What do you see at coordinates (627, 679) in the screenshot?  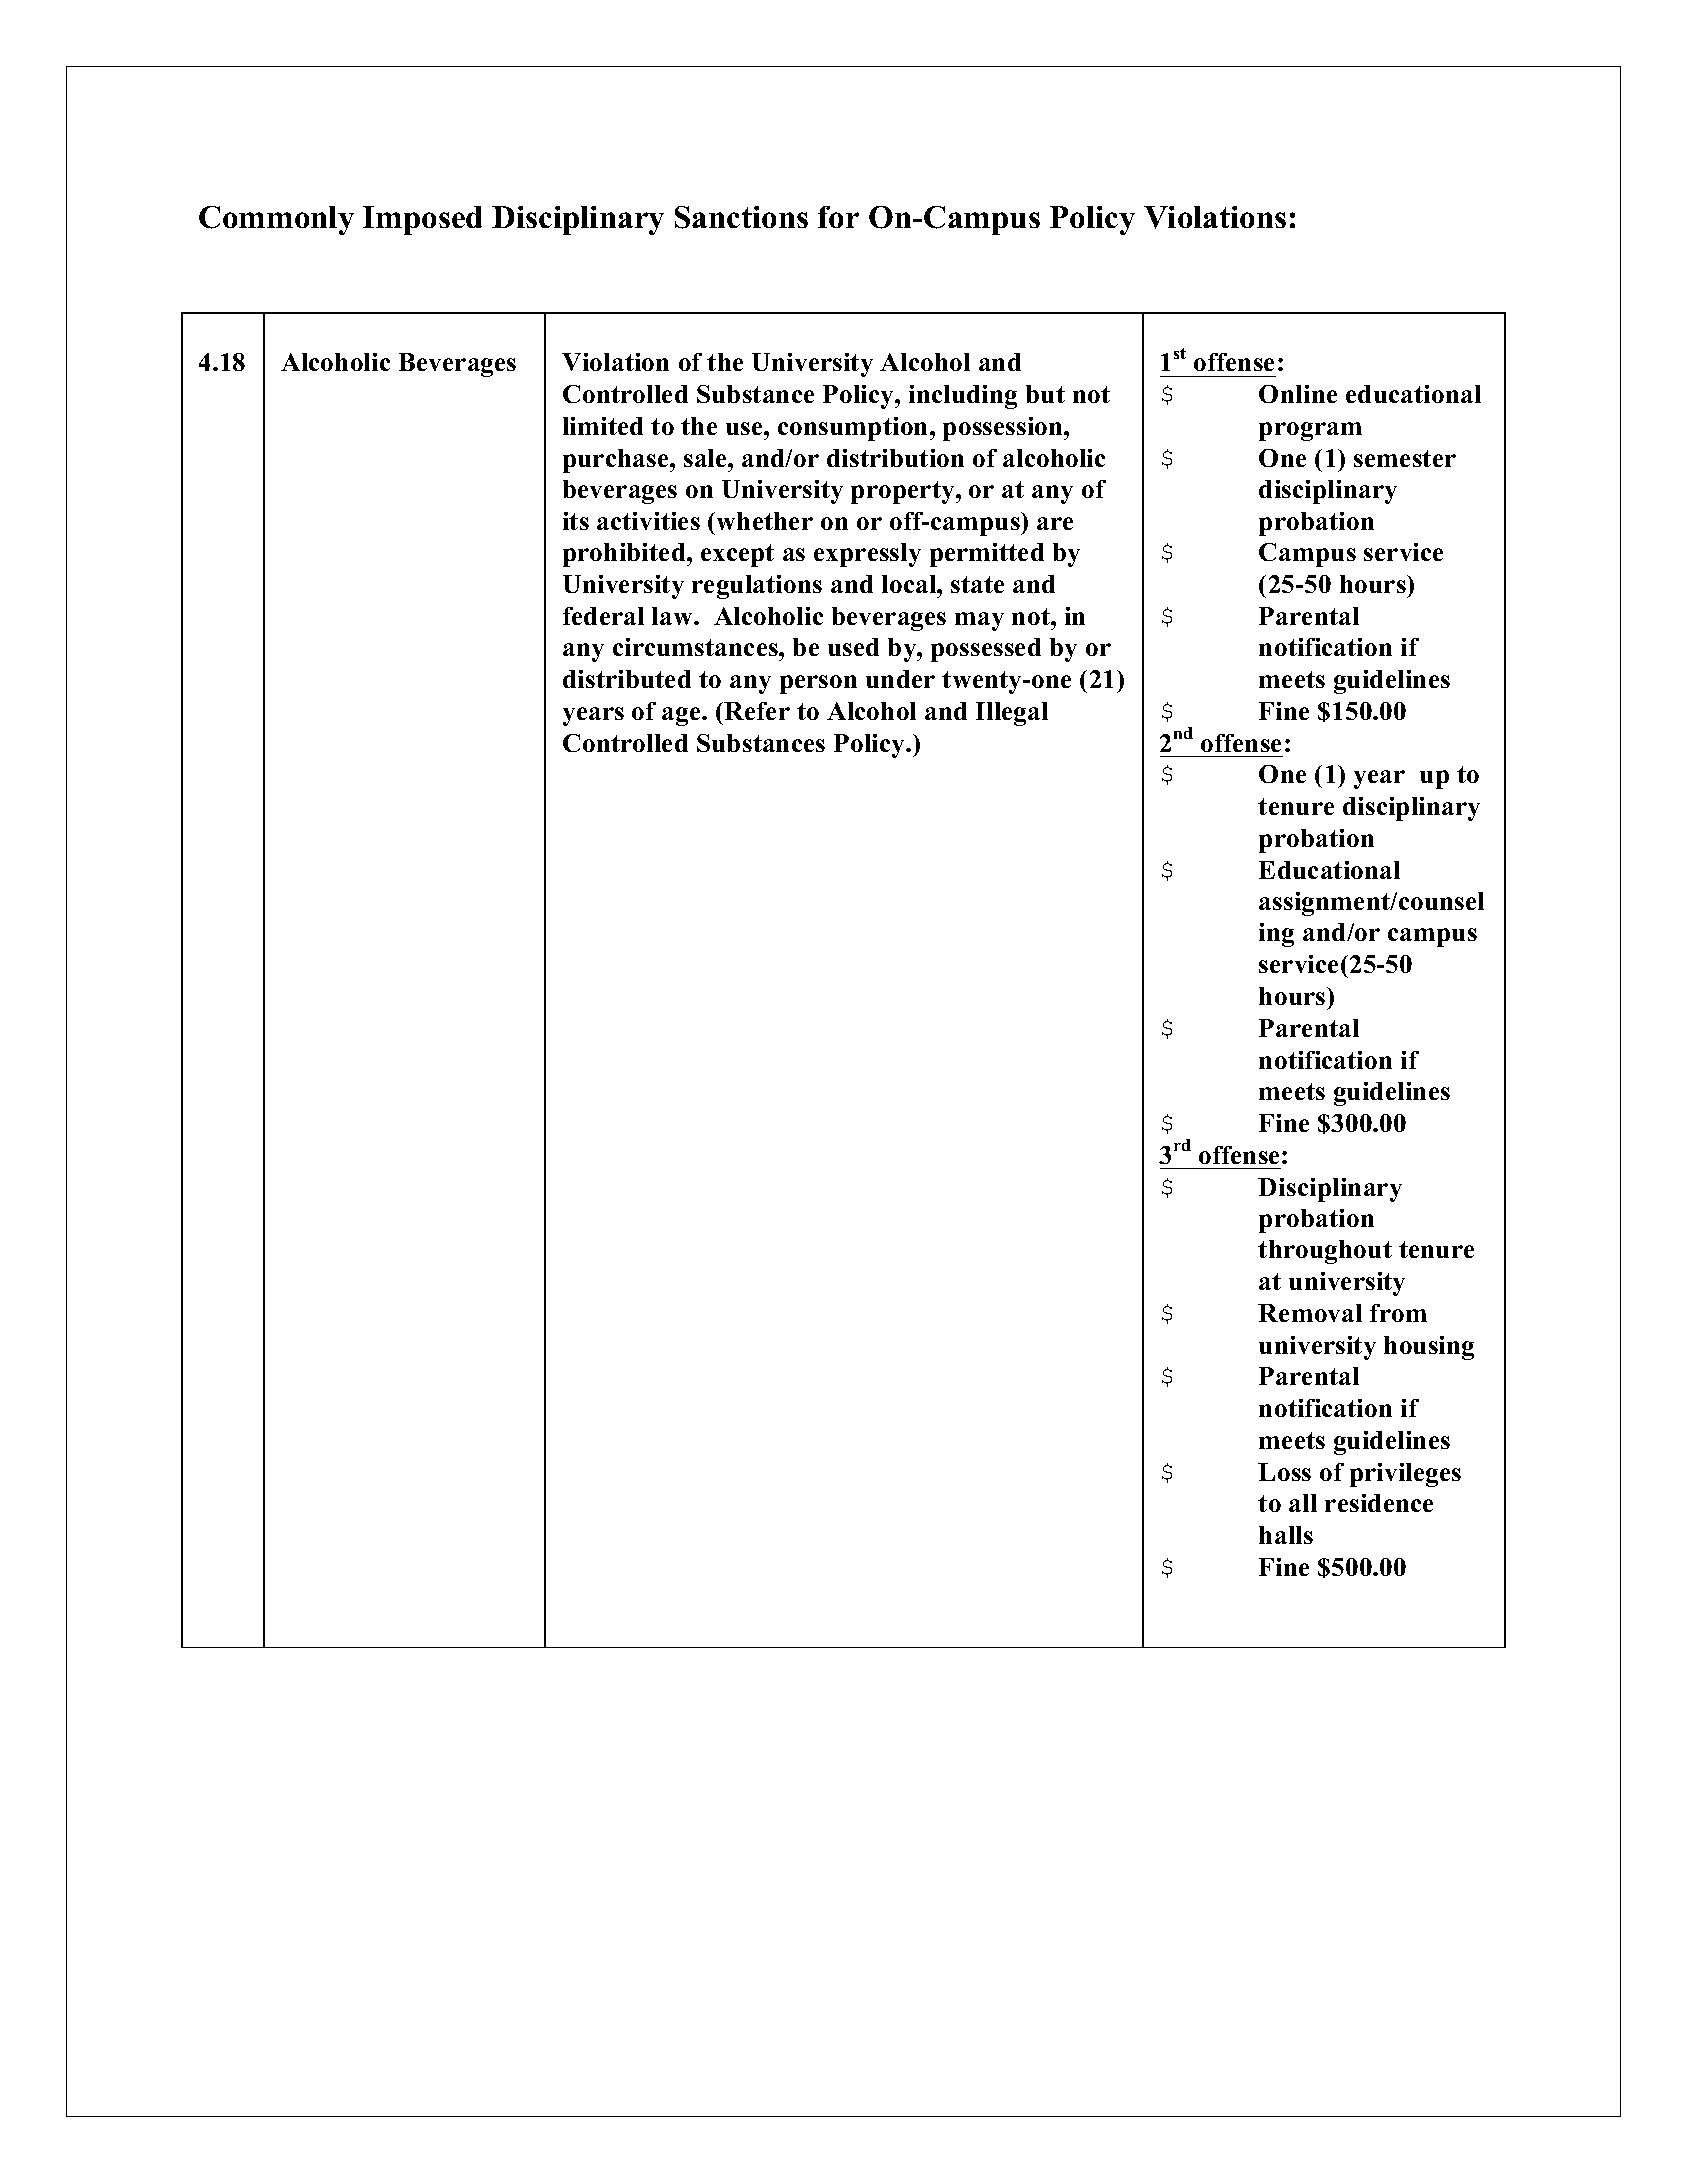 I see `distributed` at bounding box center [627, 679].
